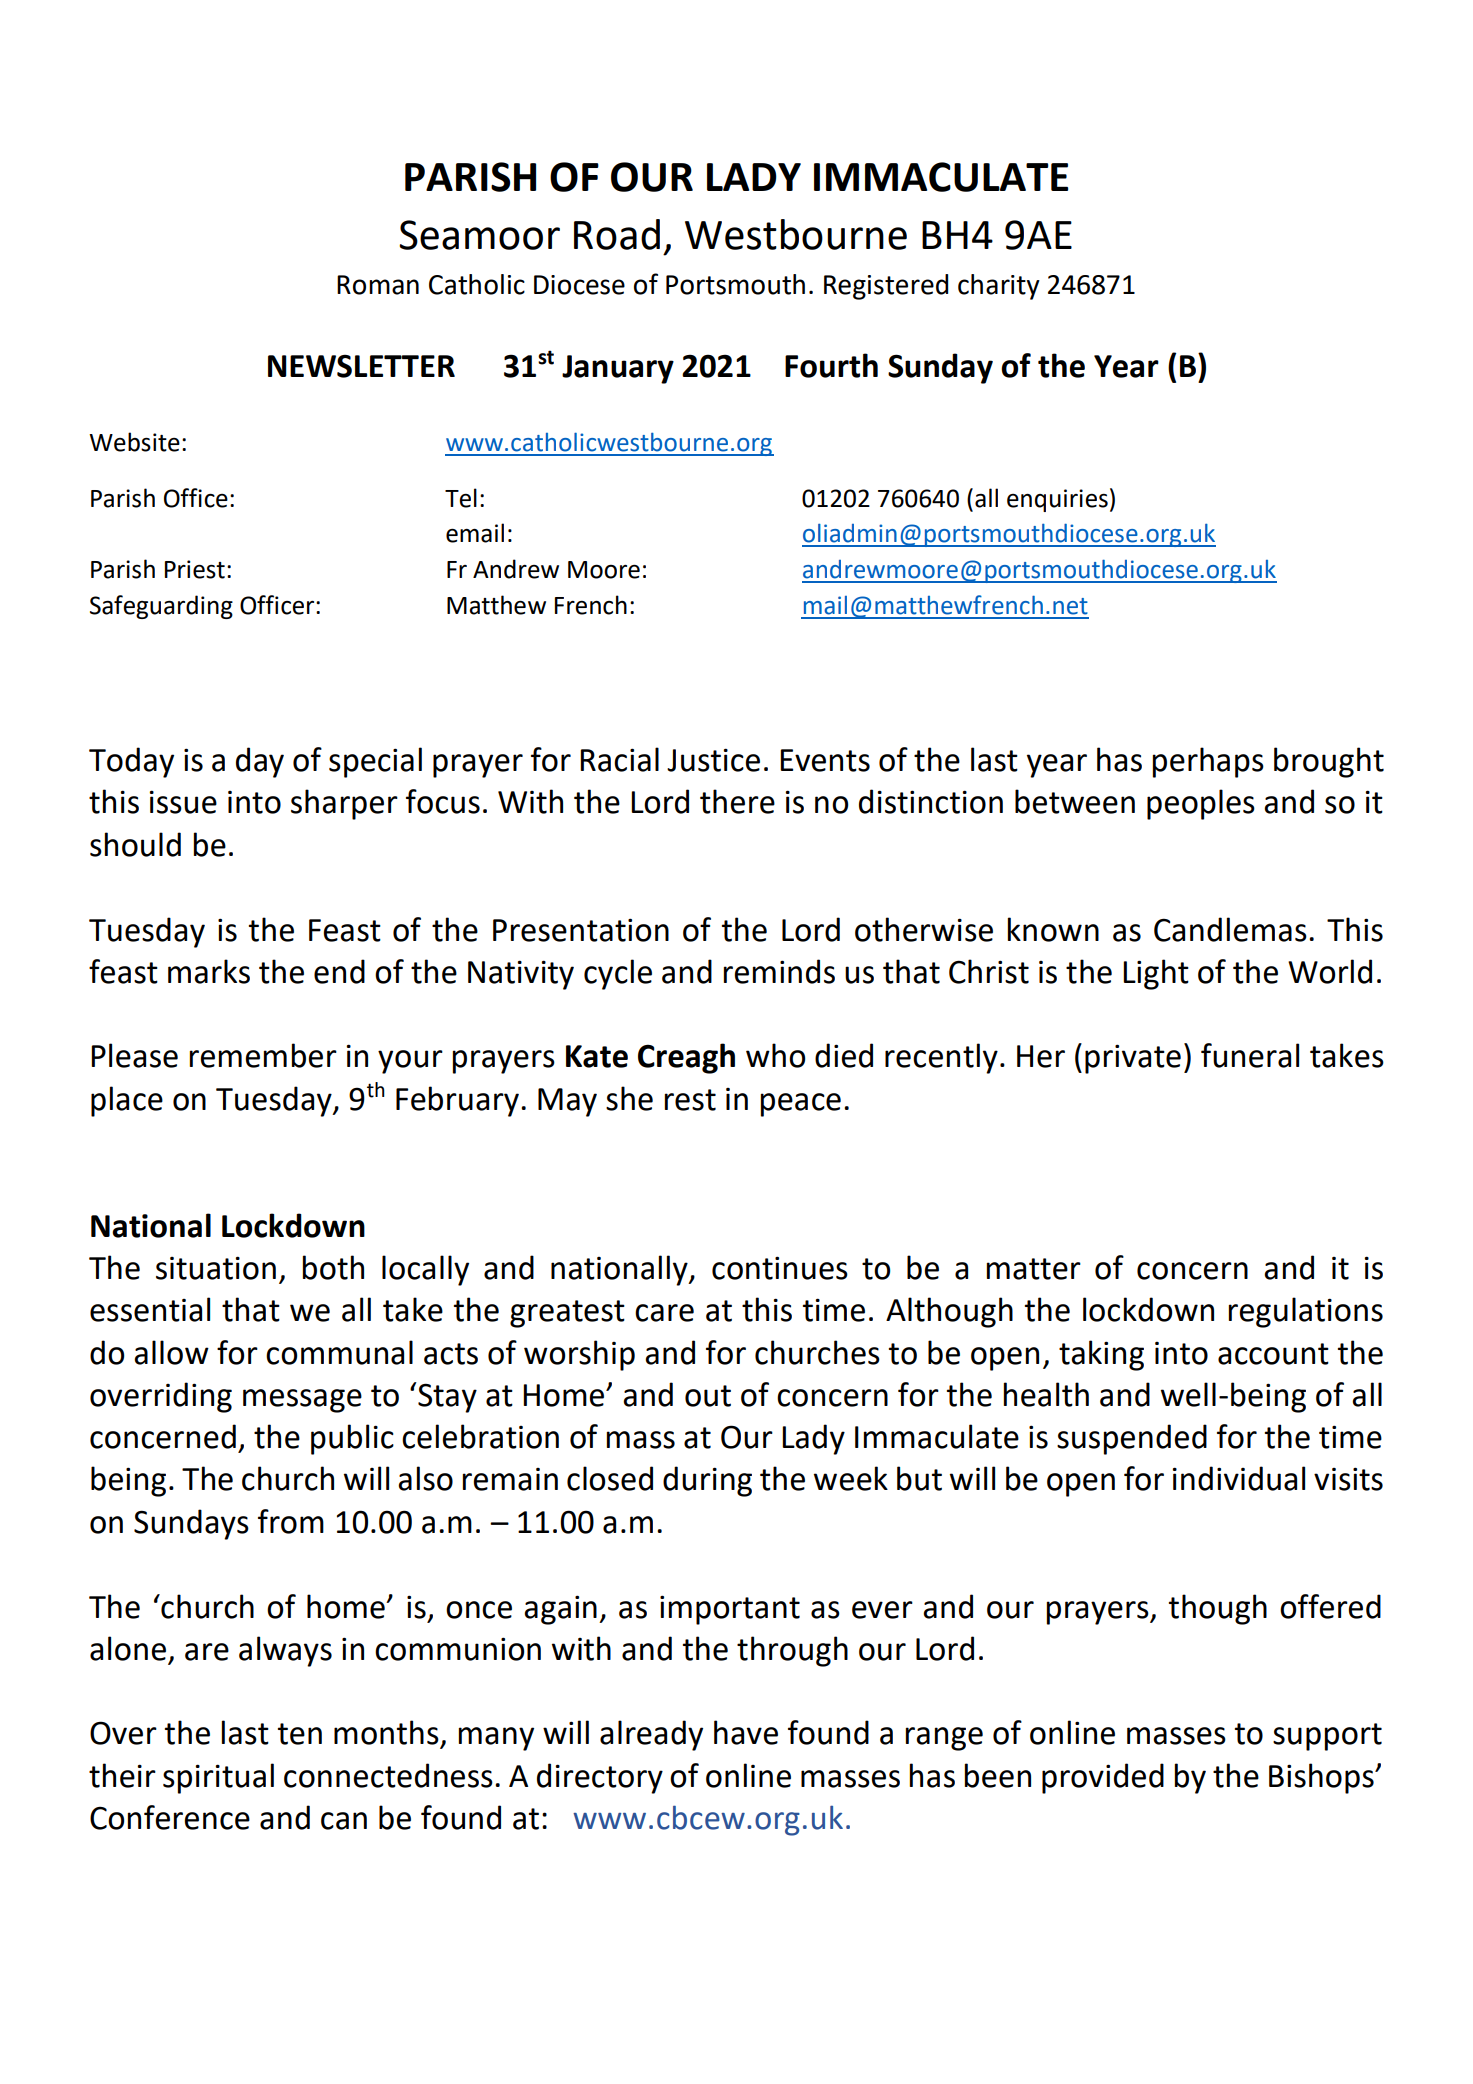  Describe the element at coordinates (263, 1055) in the page. I see `remember` at that location.
